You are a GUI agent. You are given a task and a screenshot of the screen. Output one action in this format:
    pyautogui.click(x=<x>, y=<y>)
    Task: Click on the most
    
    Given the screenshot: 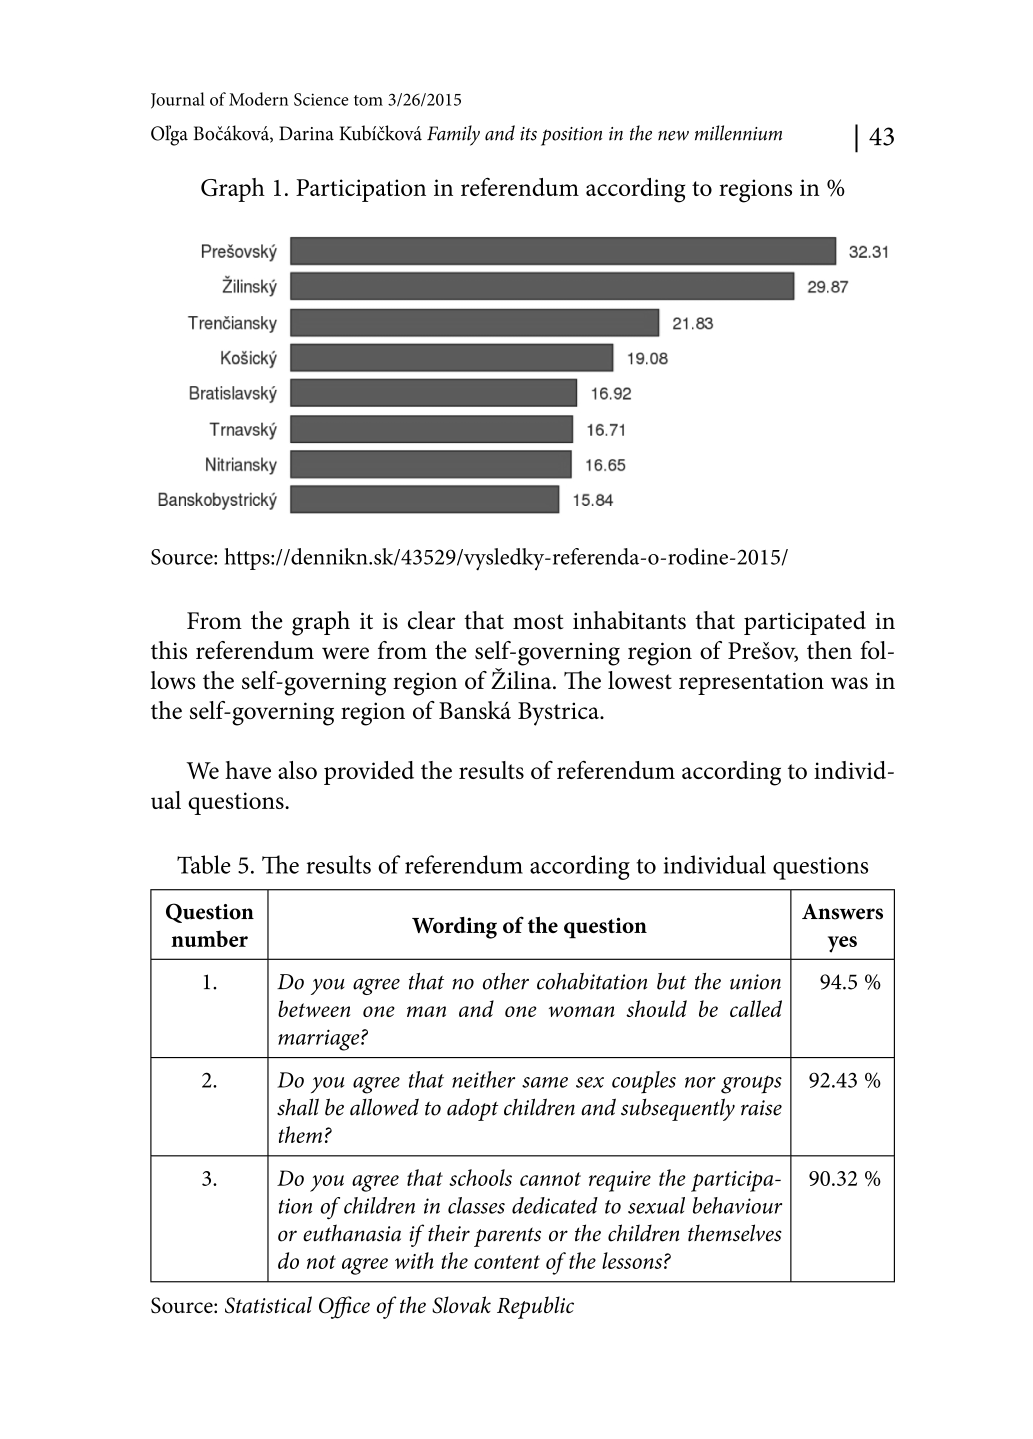 What is the action you would take?
    pyautogui.click(x=538, y=622)
